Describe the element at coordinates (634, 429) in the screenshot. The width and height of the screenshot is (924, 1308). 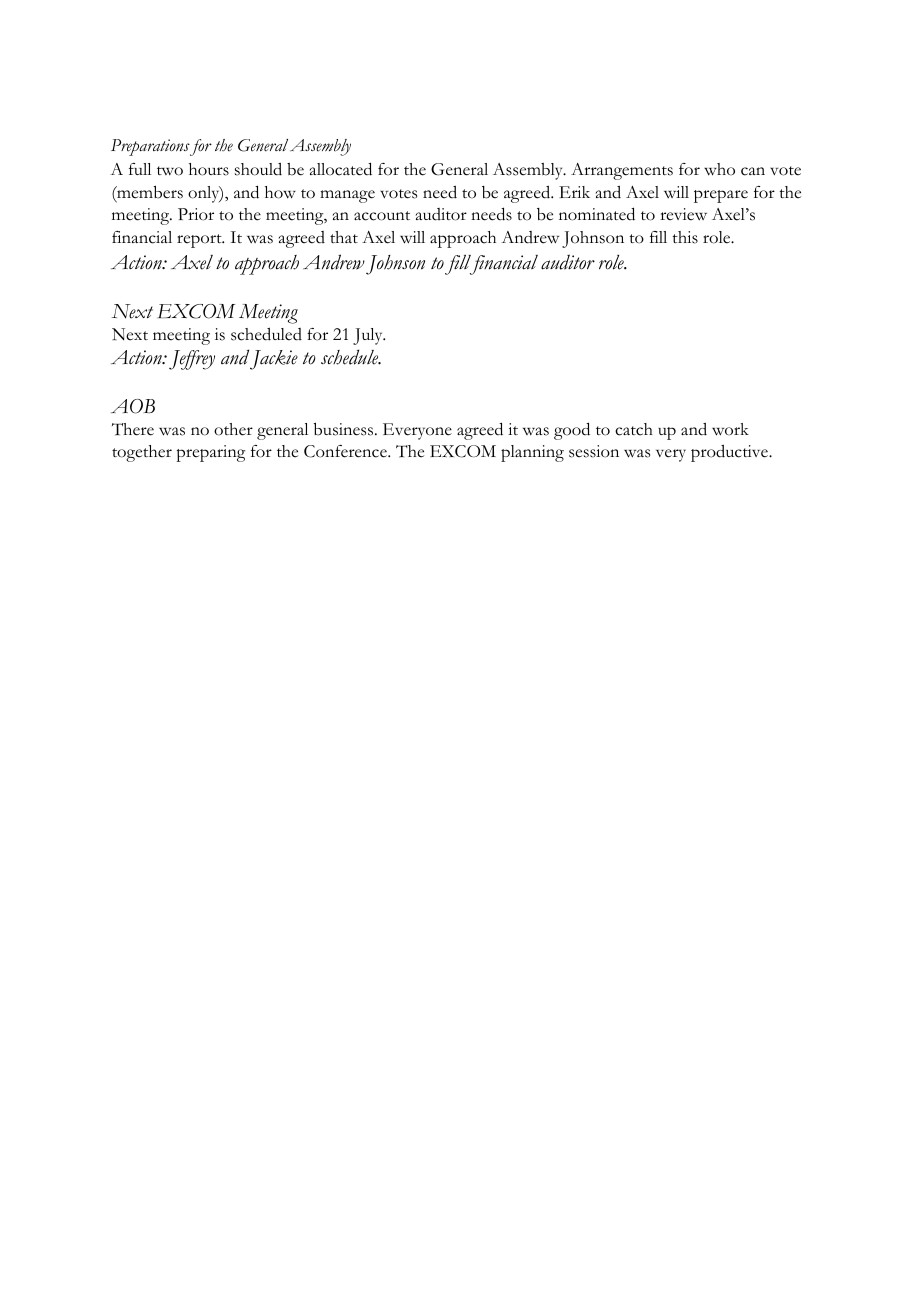
I see `catch` at that location.
